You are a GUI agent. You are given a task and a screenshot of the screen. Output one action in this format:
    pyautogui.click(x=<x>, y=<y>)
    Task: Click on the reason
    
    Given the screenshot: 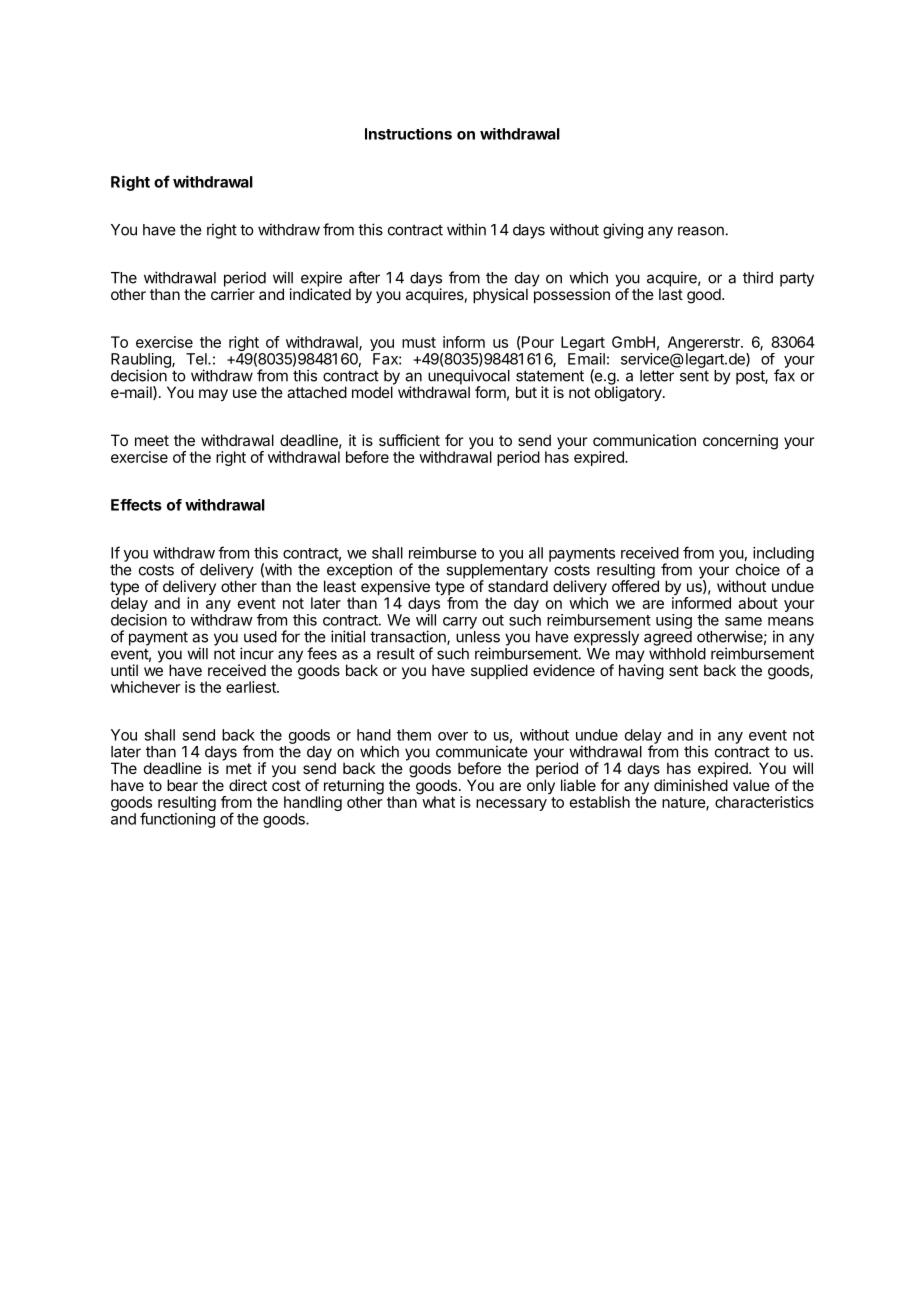 What is the action you would take?
    pyautogui.click(x=701, y=231)
